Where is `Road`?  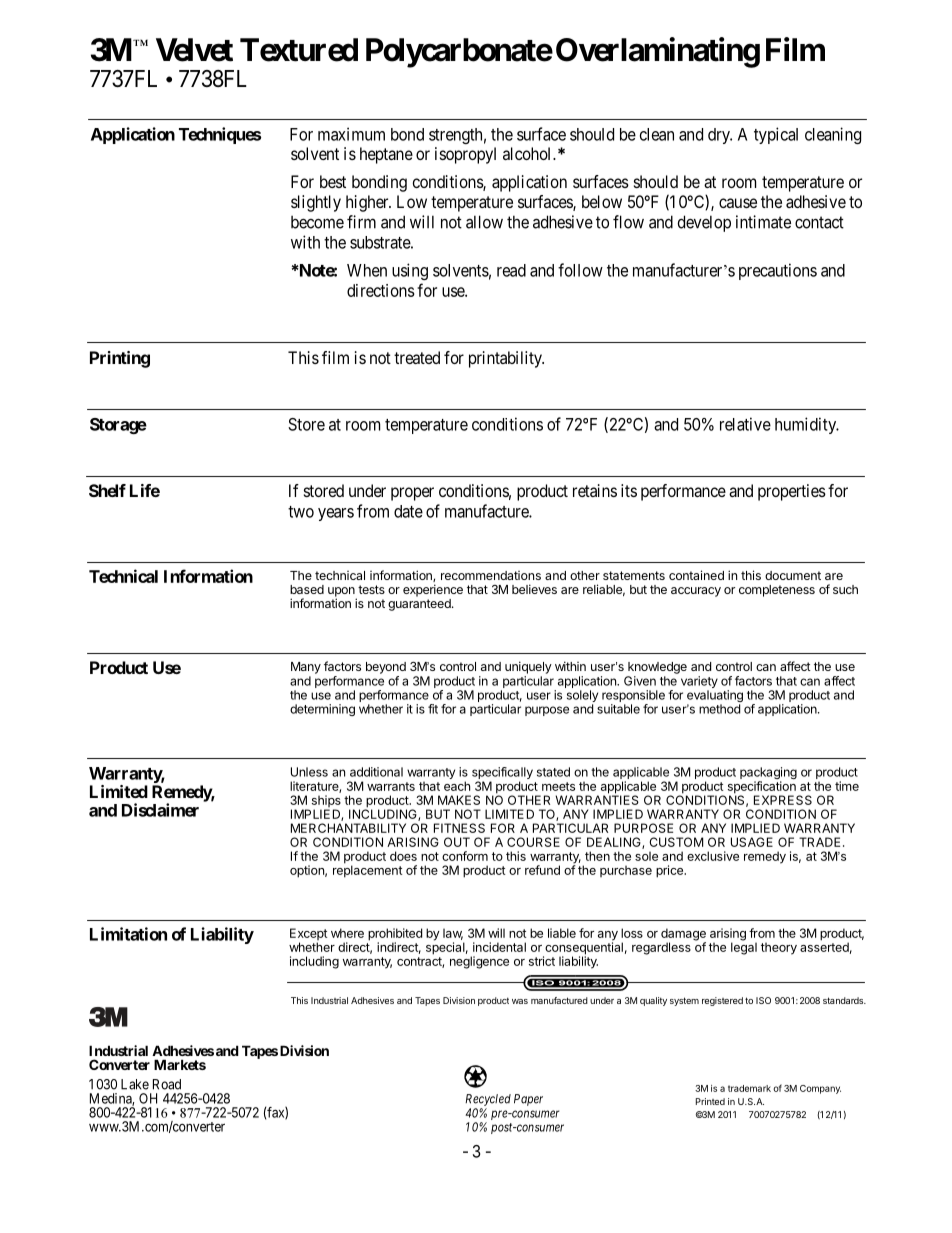
Road is located at coordinates (167, 1084).
